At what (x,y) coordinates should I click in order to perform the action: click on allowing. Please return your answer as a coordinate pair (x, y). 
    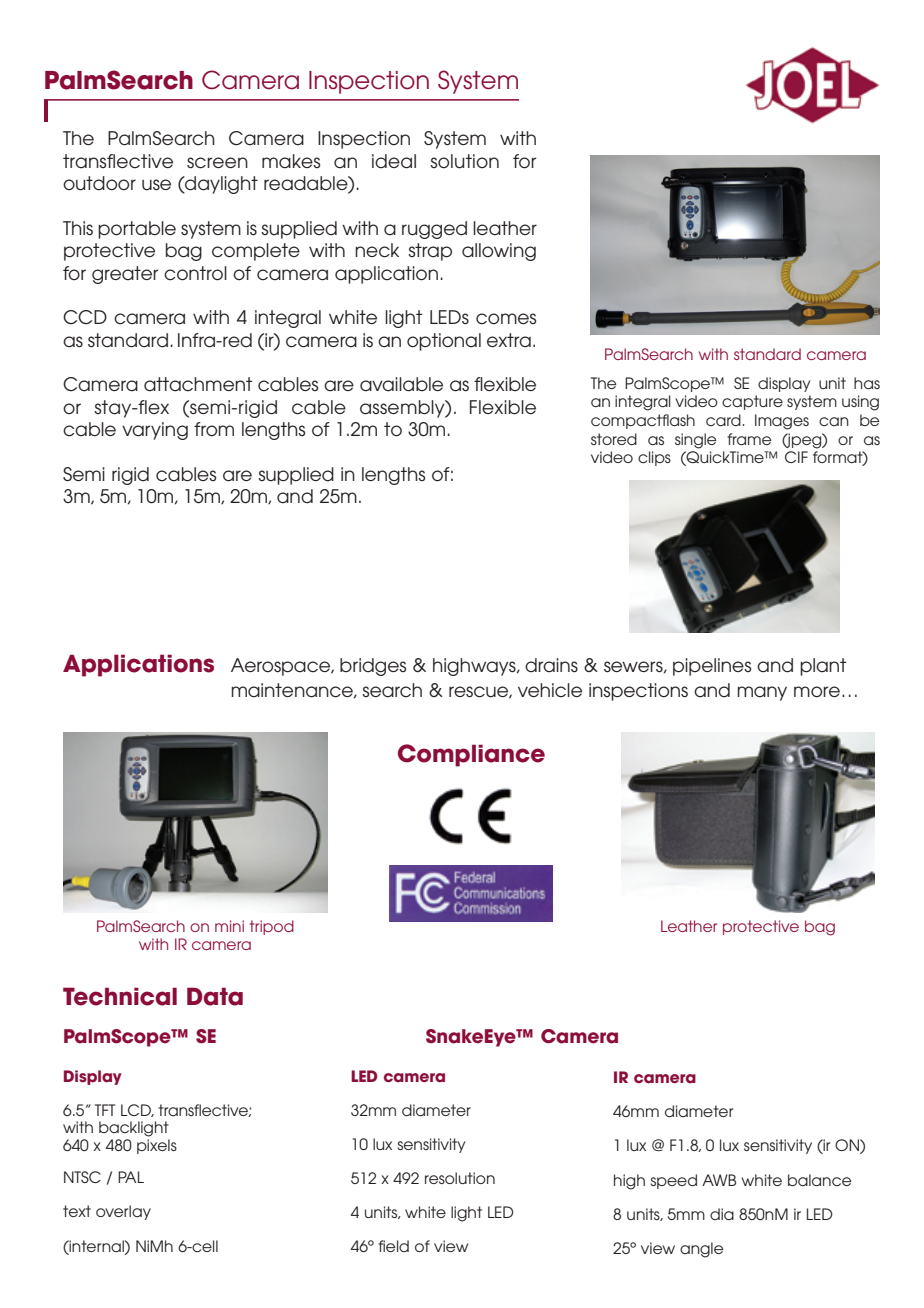
    Looking at the image, I should click on (499, 252).
